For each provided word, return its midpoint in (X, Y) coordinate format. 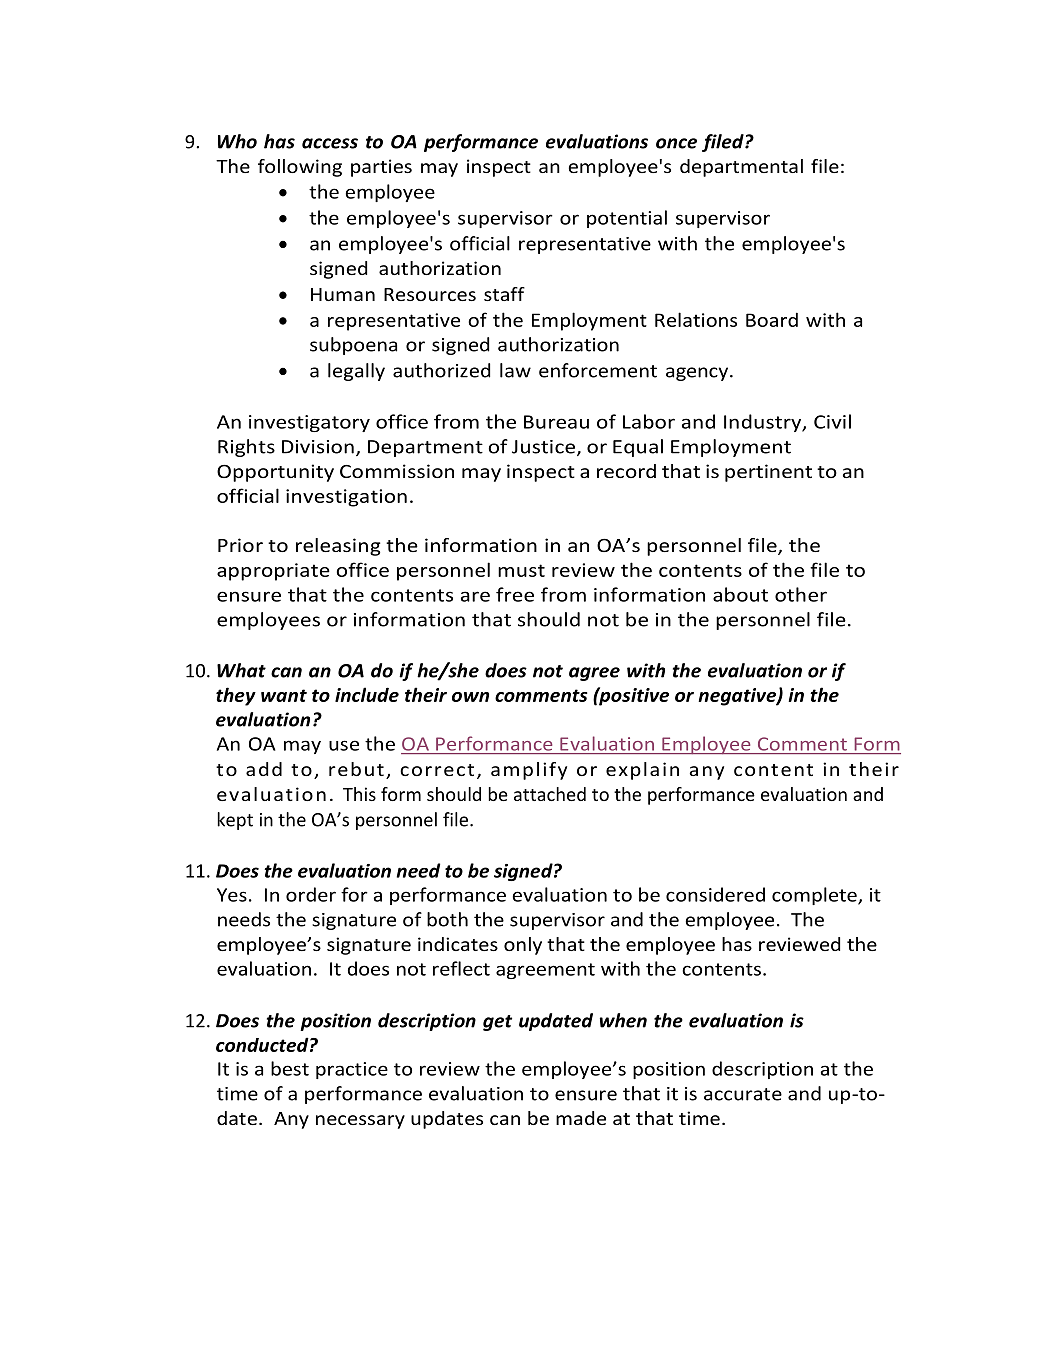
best (290, 1068)
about (740, 594)
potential (627, 219)
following (300, 168)
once (676, 143)
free (515, 594)
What (241, 670)
